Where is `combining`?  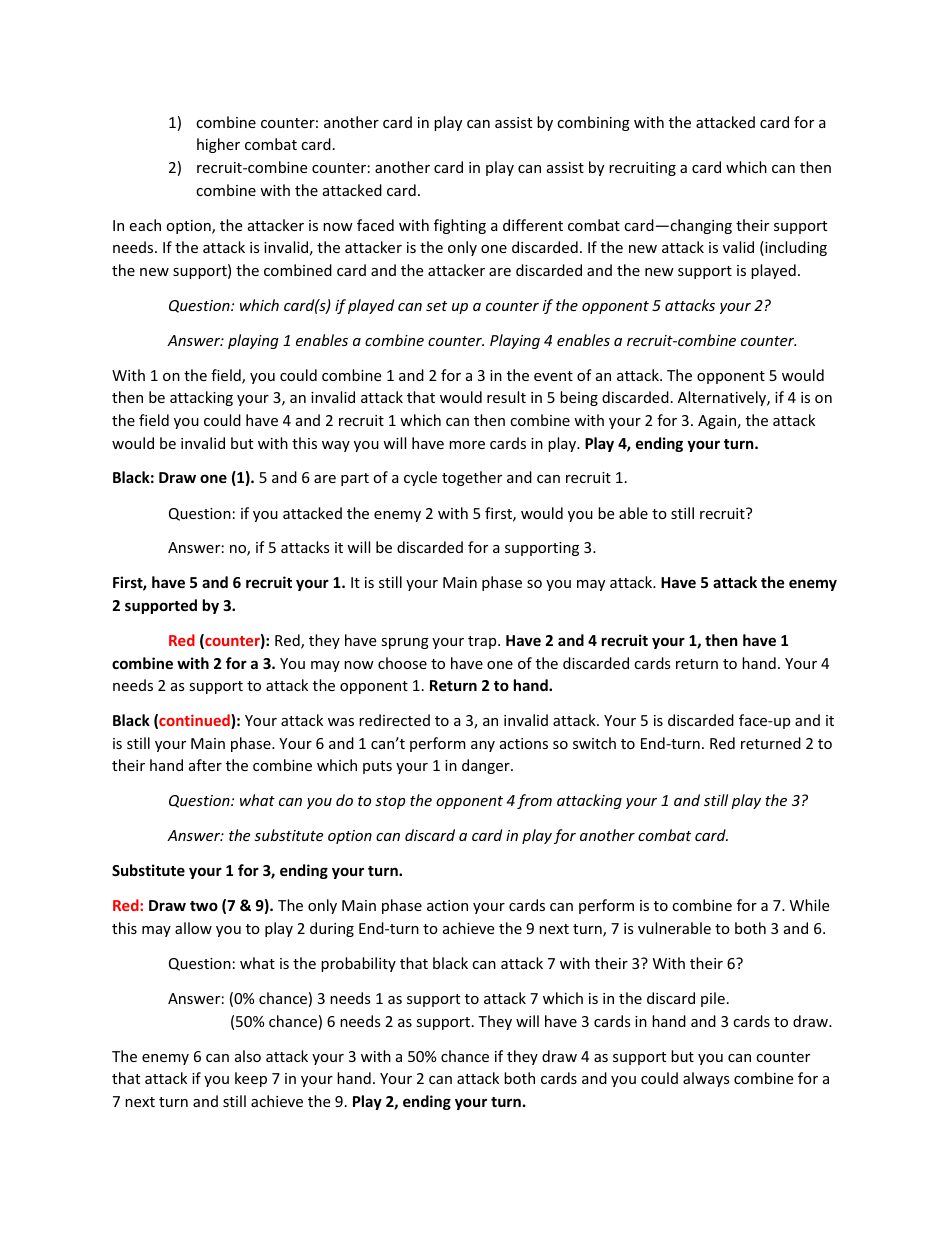 combining is located at coordinates (593, 123).
